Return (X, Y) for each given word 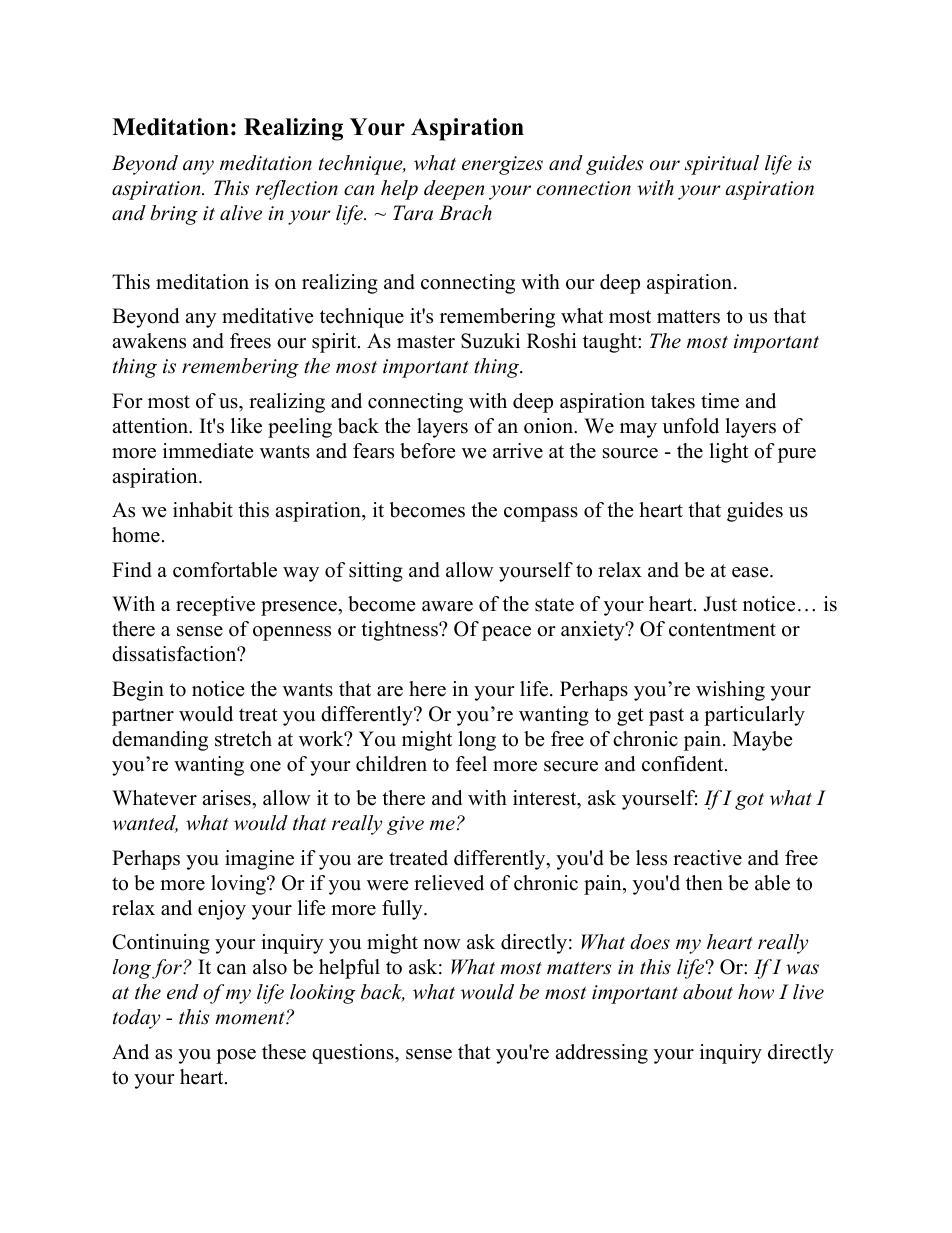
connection (584, 188)
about (708, 992)
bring (174, 215)
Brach (465, 213)
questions (354, 1054)
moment (251, 1018)
